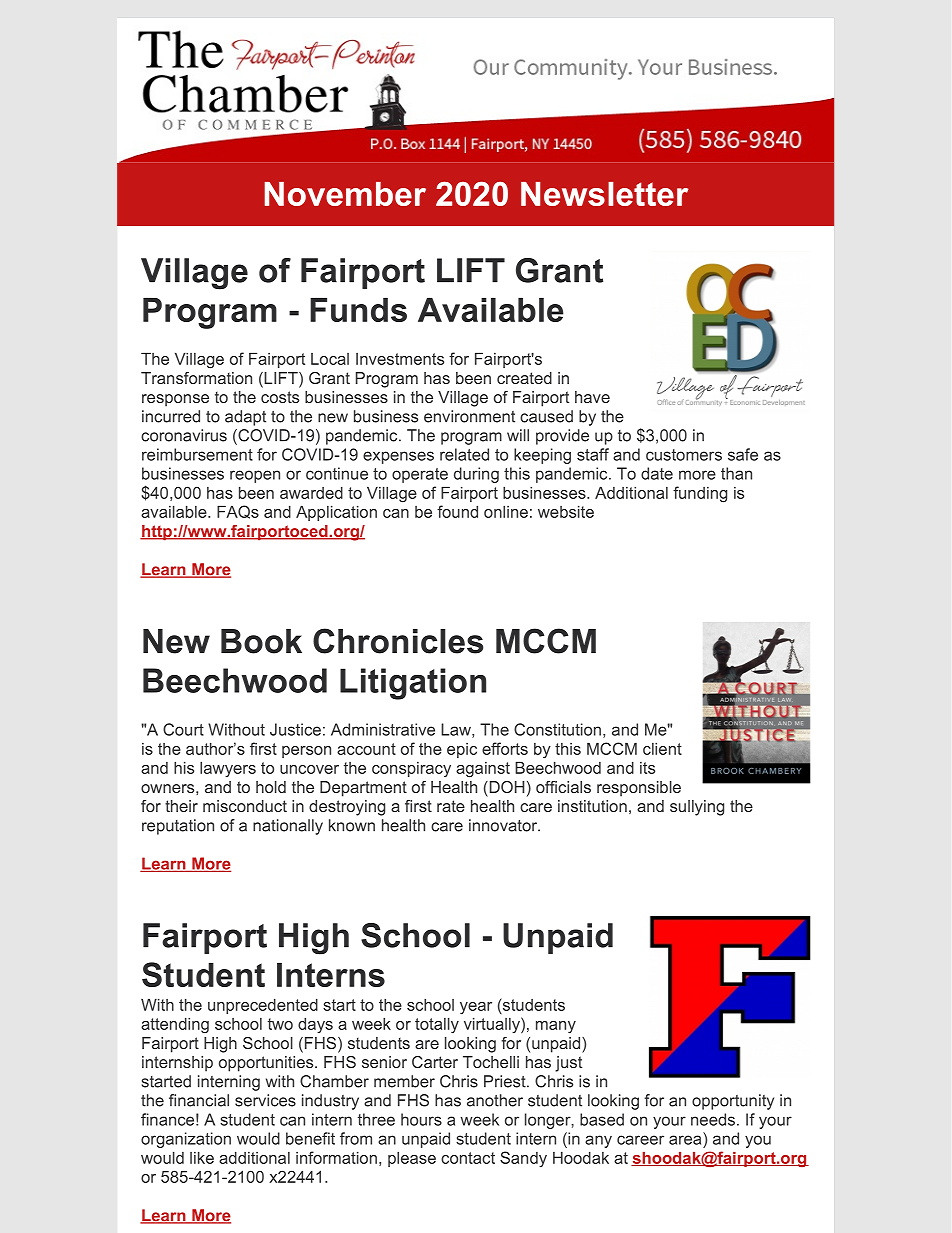 The height and width of the document is (1233, 952). I want to click on Book, so click(261, 641).
